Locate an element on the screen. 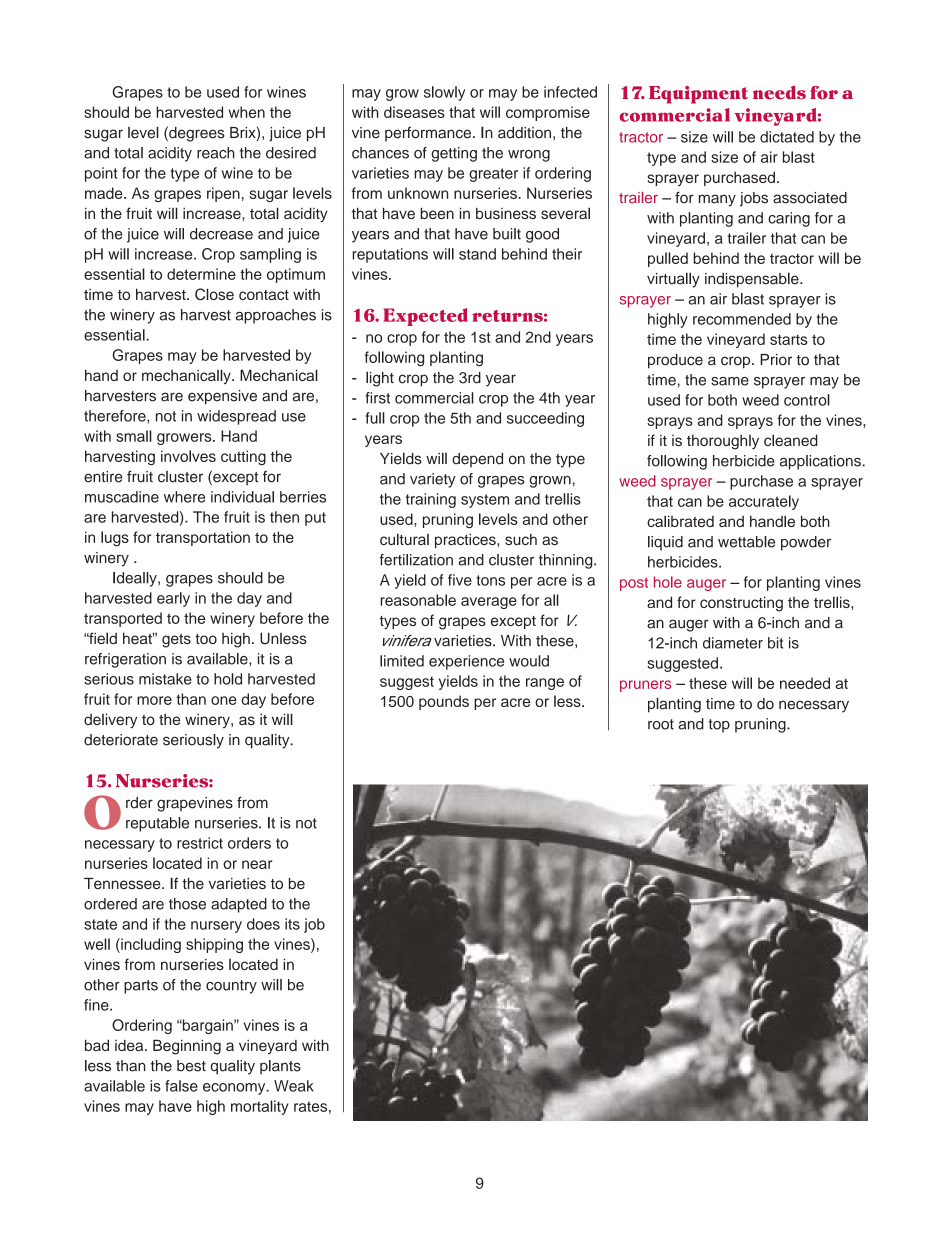  performance is located at coordinates (429, 133).
